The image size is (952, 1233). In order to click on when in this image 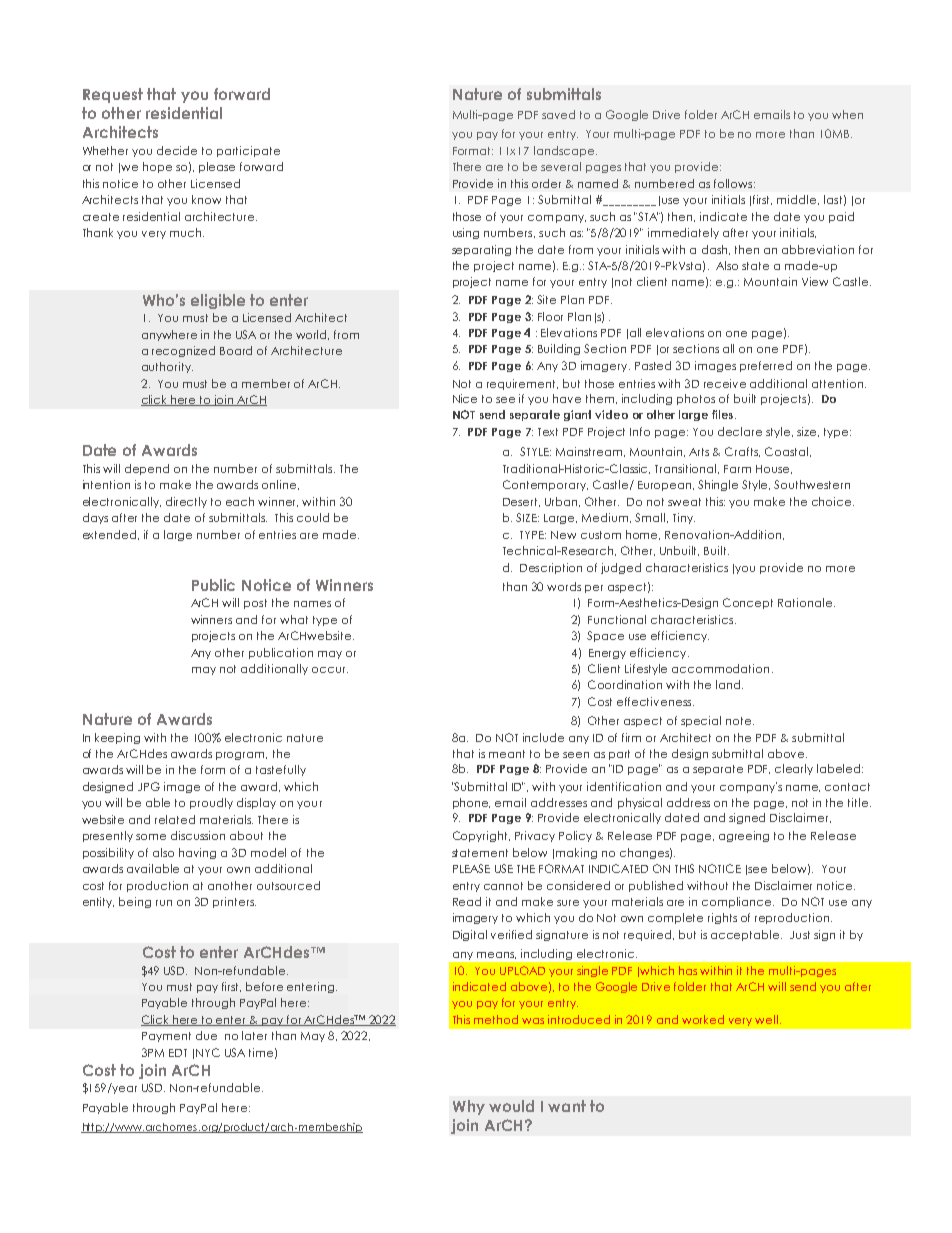, I will do `click(847, 114)`.
